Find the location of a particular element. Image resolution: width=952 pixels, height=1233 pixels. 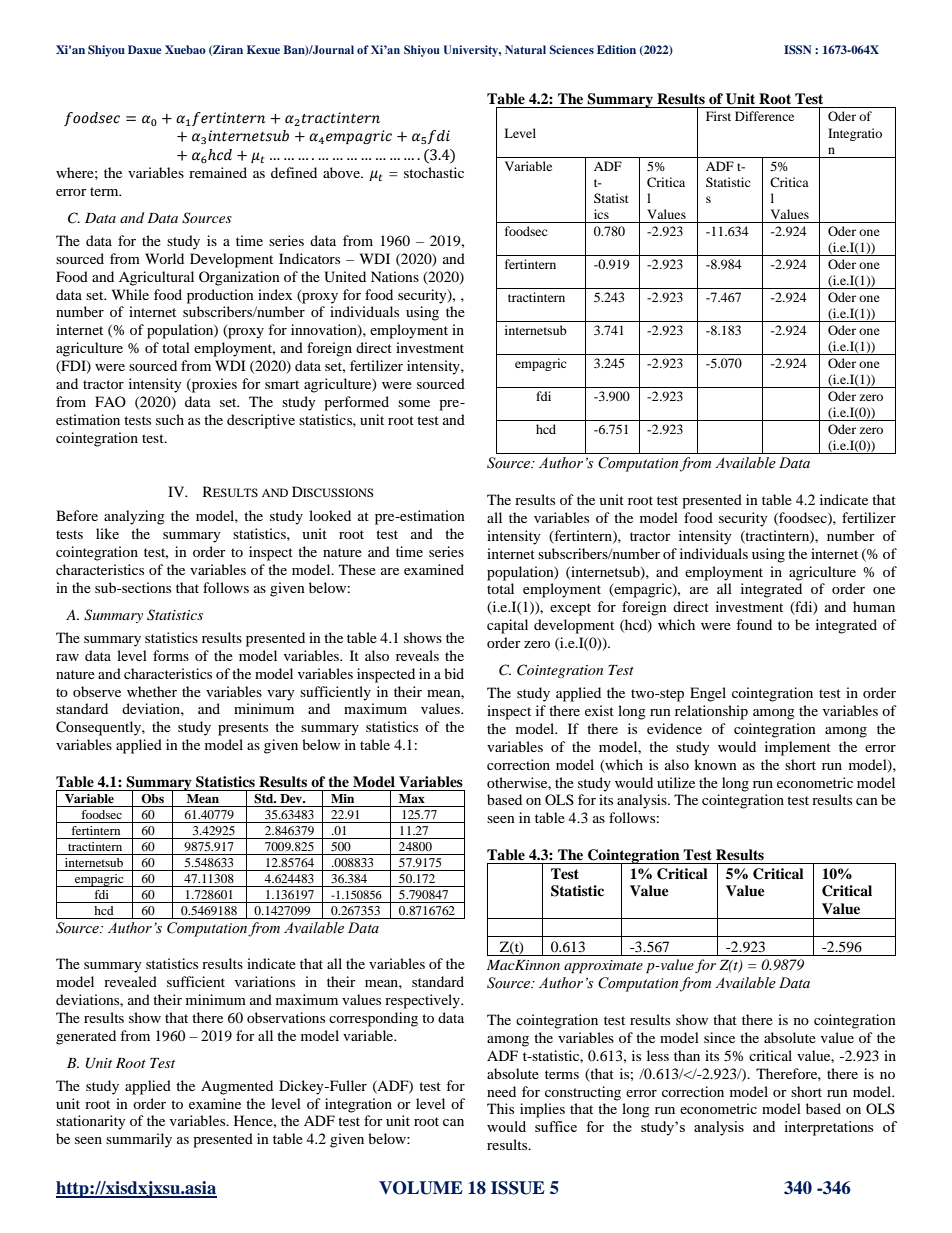

Difference is located at coordinates (764, 116).
